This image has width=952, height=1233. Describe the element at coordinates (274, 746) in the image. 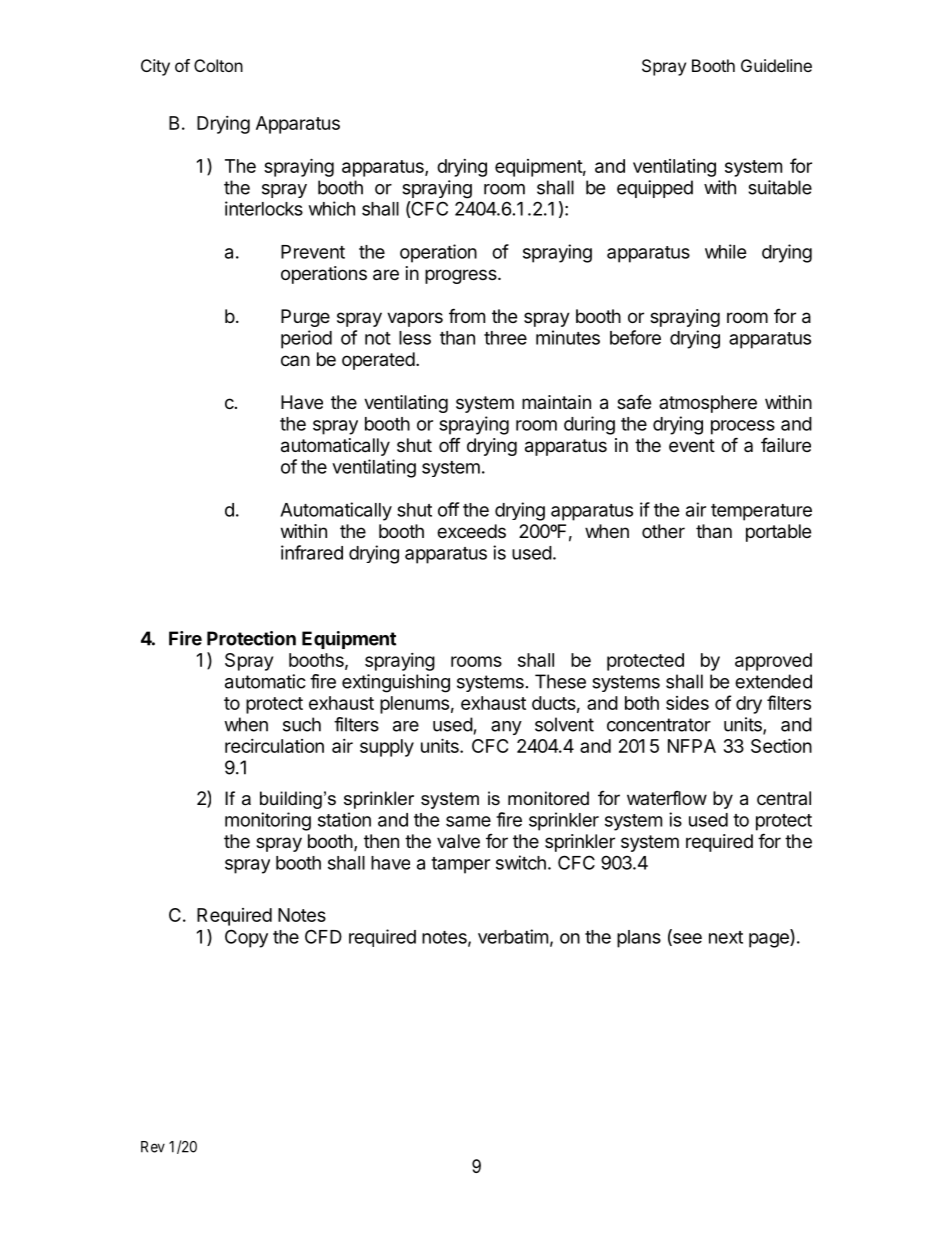

I see `recirculation` at that location.
